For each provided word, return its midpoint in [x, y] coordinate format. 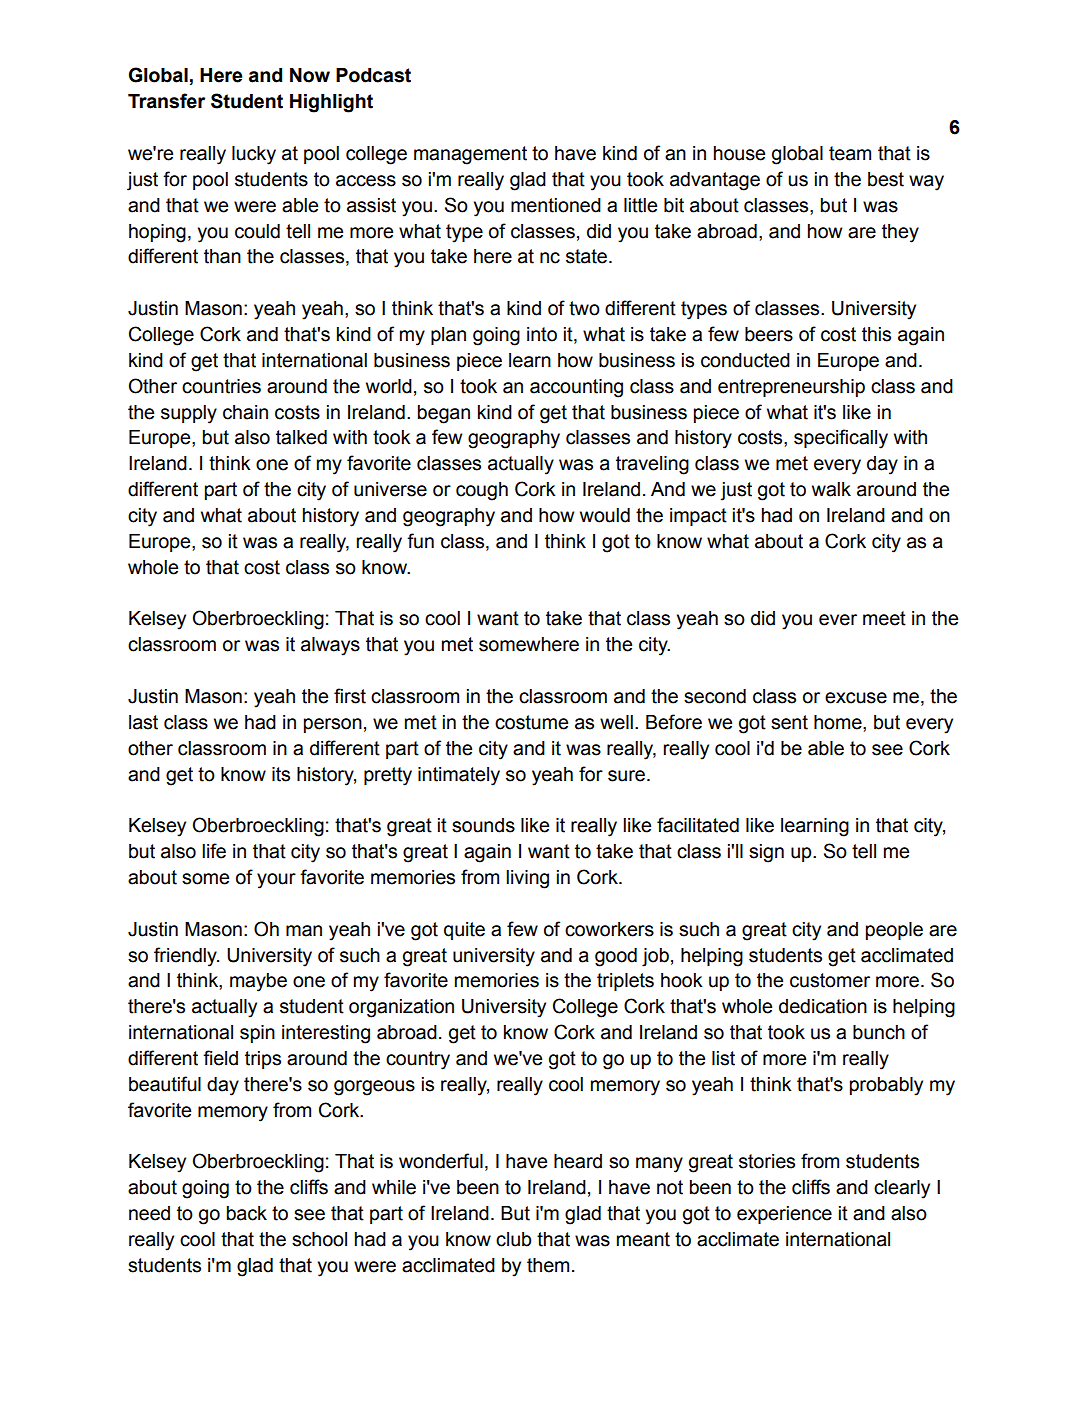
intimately [459, 776]
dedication [823, 1006]
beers [769, 334]
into [542, 334]
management [470, 155]
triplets [625, 982]
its [281, 774]
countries [221, 386]
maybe [258, 982]
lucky [254, 155]
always [330, 646]
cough [482, 491]
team [850, 153]
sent [789, 722]
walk [831, 489]
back [247, 1213]
